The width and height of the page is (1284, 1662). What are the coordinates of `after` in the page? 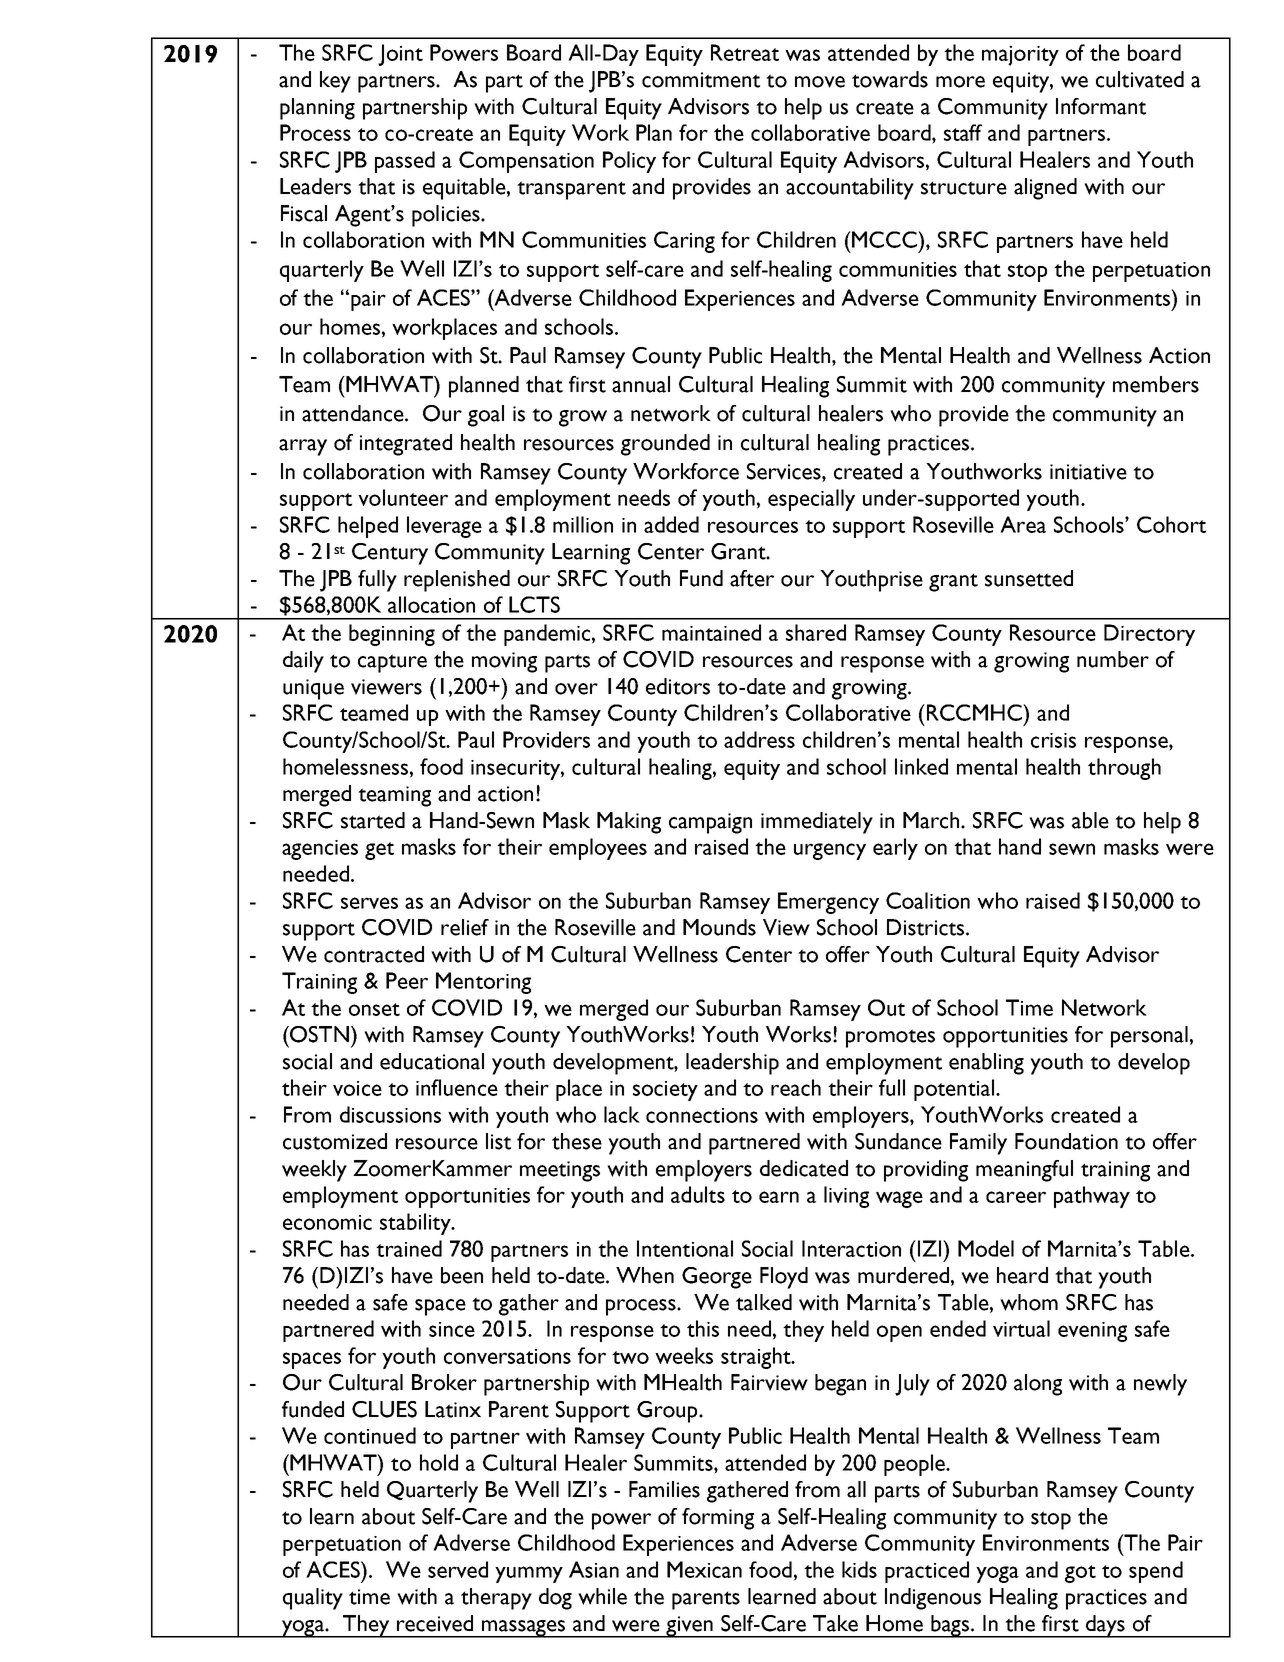 It's located at (752, 578).
